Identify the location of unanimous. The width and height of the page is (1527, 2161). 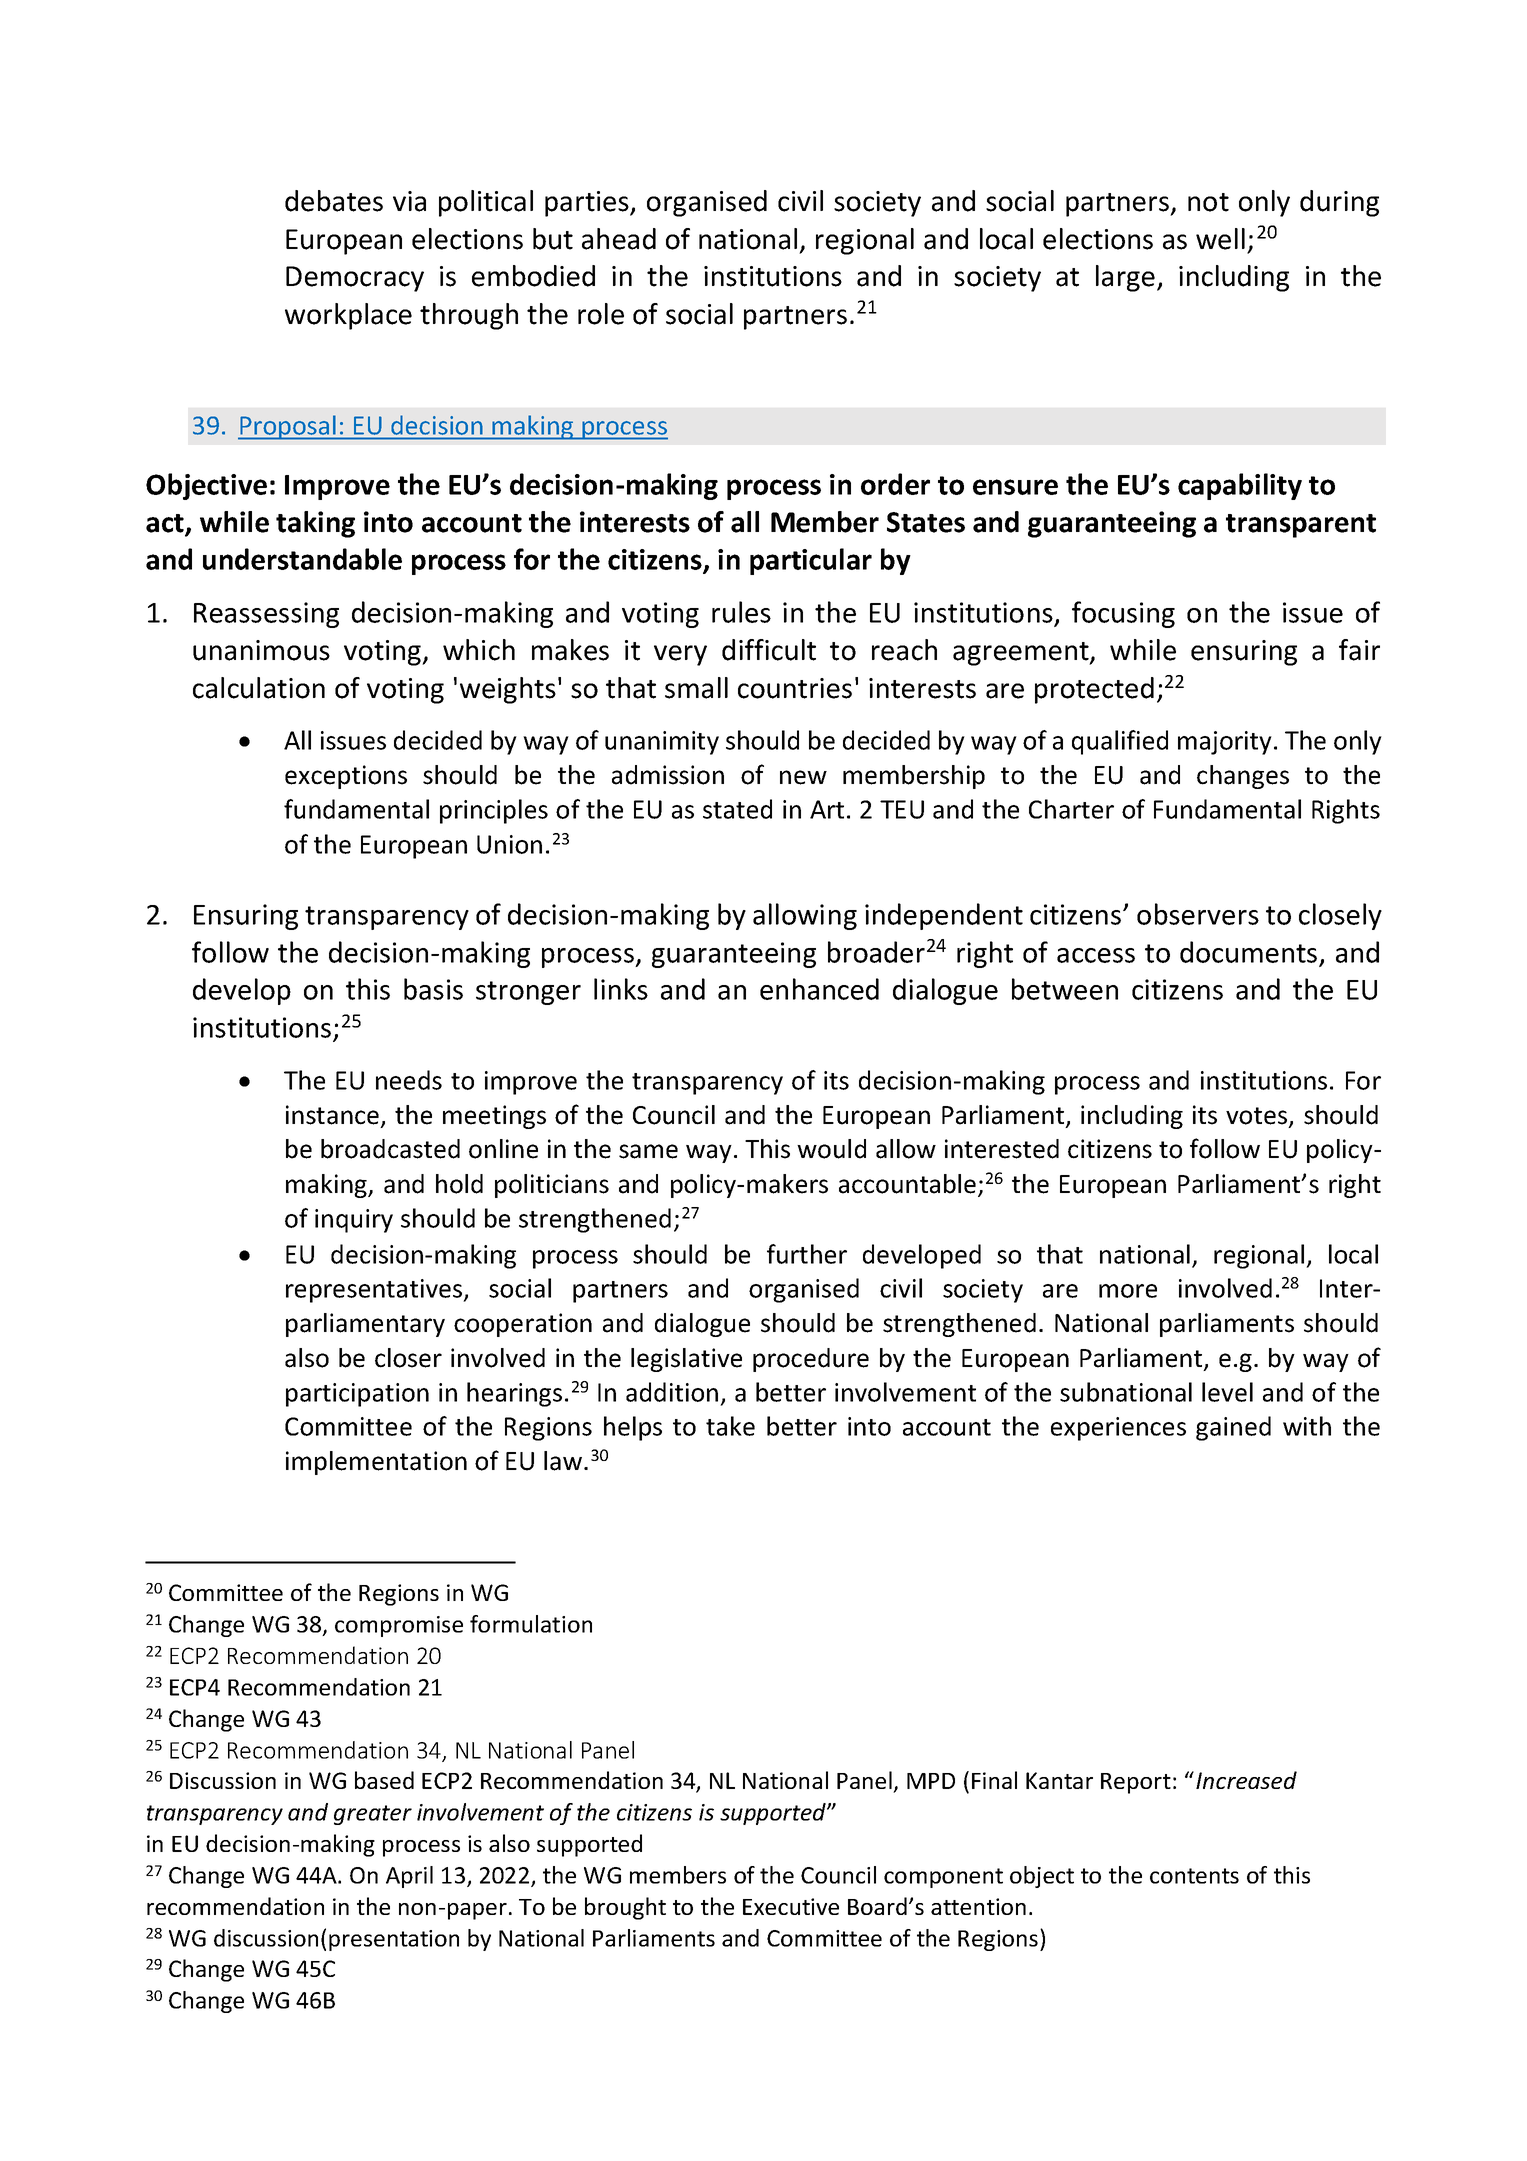
(261, 650).
